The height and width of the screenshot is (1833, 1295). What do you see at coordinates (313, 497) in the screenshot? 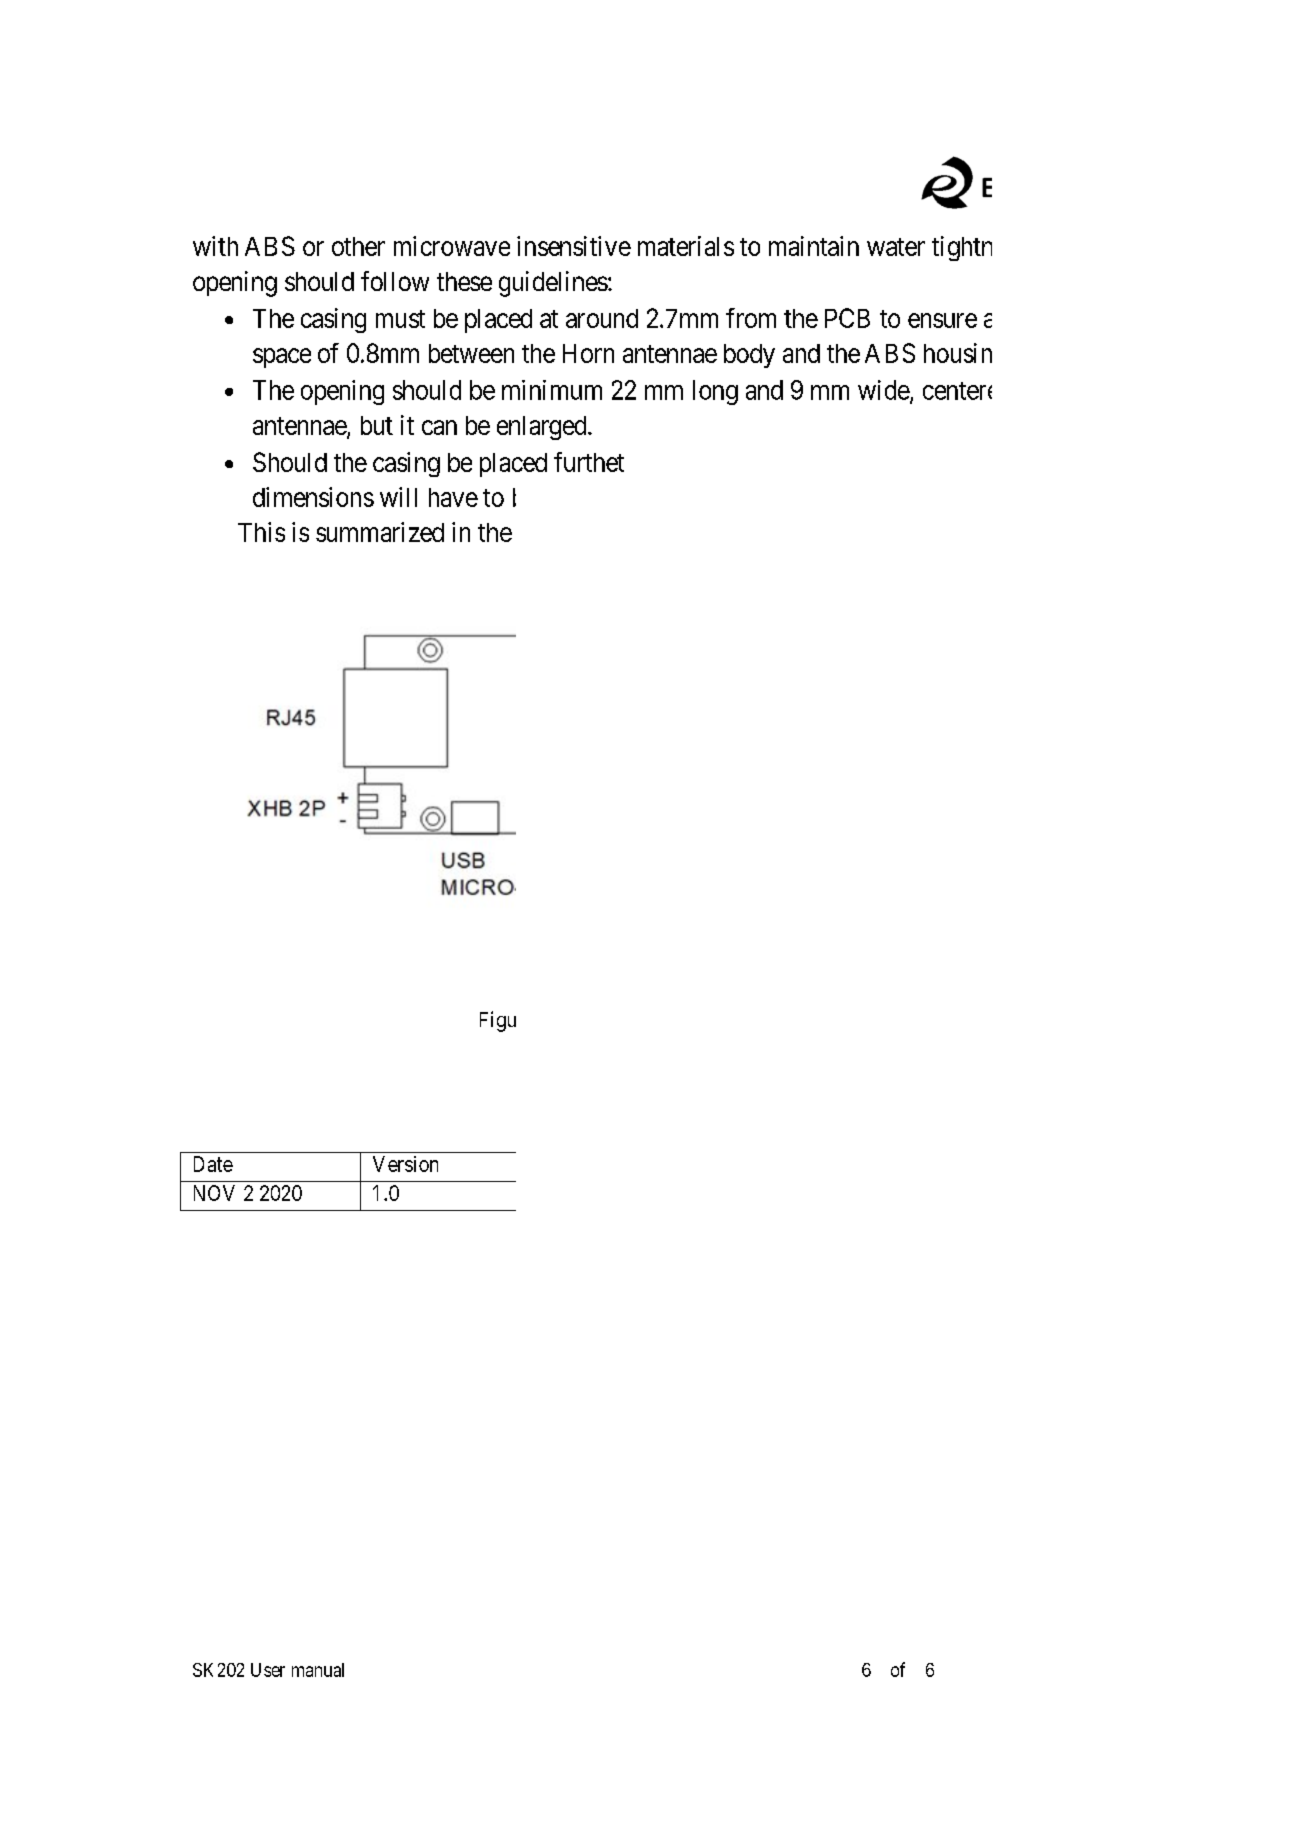
I see `dimensions` at bounding box center [313, 497].
